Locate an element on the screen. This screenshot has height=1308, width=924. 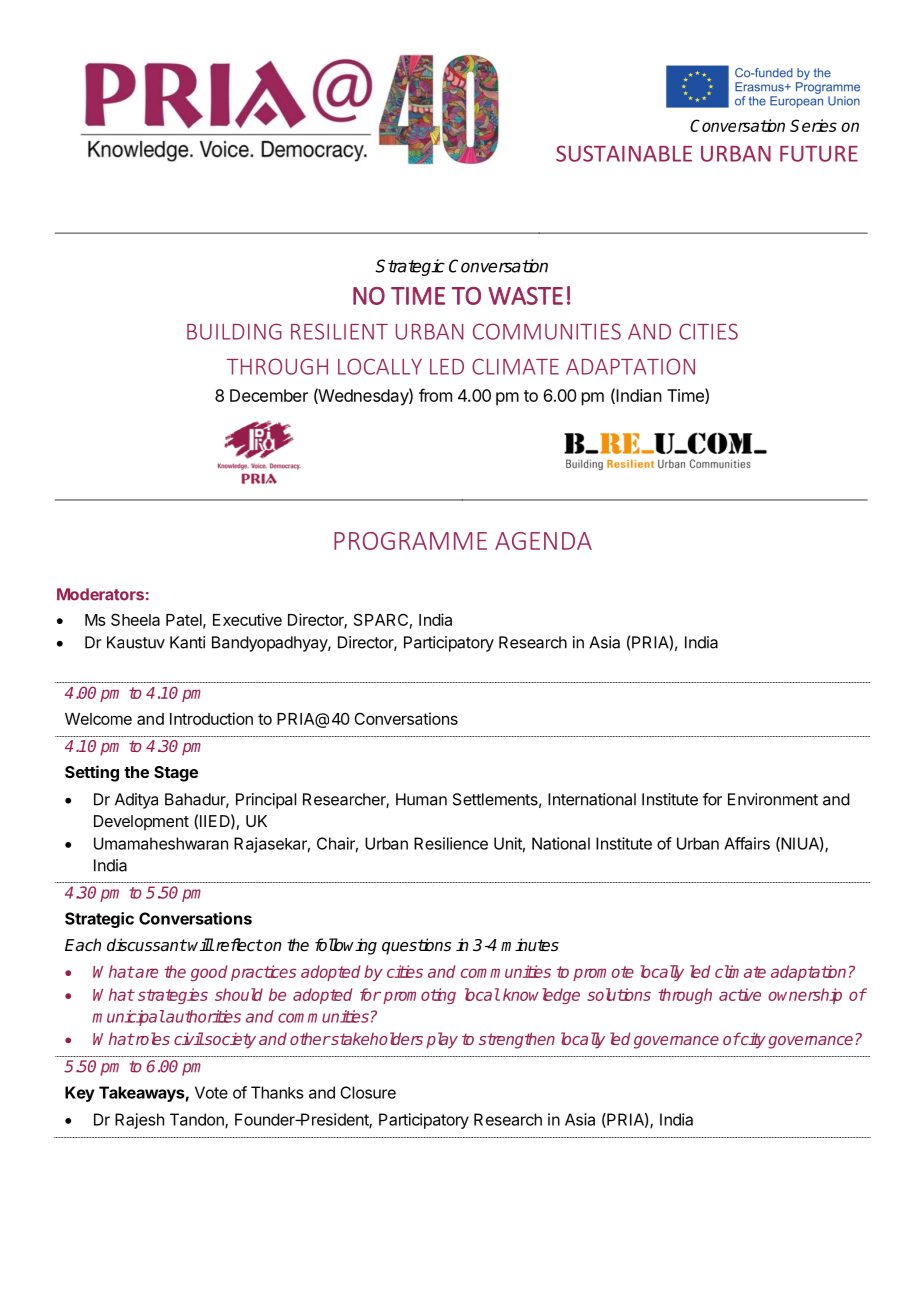
Vote is located at coordinates (211, 1092).
